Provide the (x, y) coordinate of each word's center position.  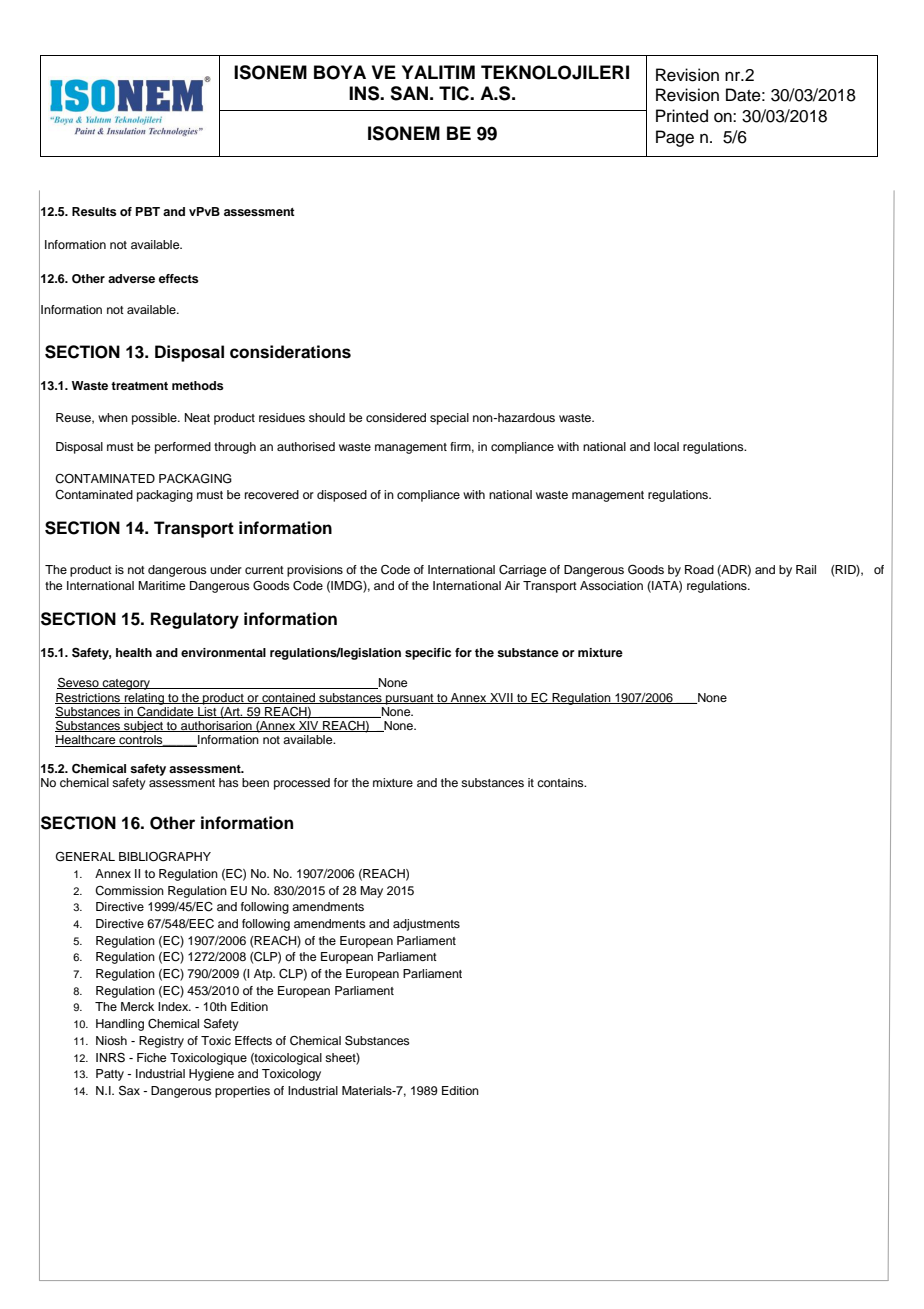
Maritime (161, 585)
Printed (682, 116)
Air (512, 585)
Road (699, 569)
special (449, 419)
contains (561, 782)
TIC (455, 93)
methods (198, 385)
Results (94, 211)
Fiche (151, 1057)
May (371, 892)
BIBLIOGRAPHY (165, 856)
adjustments (426, 925)
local (666, 446)
